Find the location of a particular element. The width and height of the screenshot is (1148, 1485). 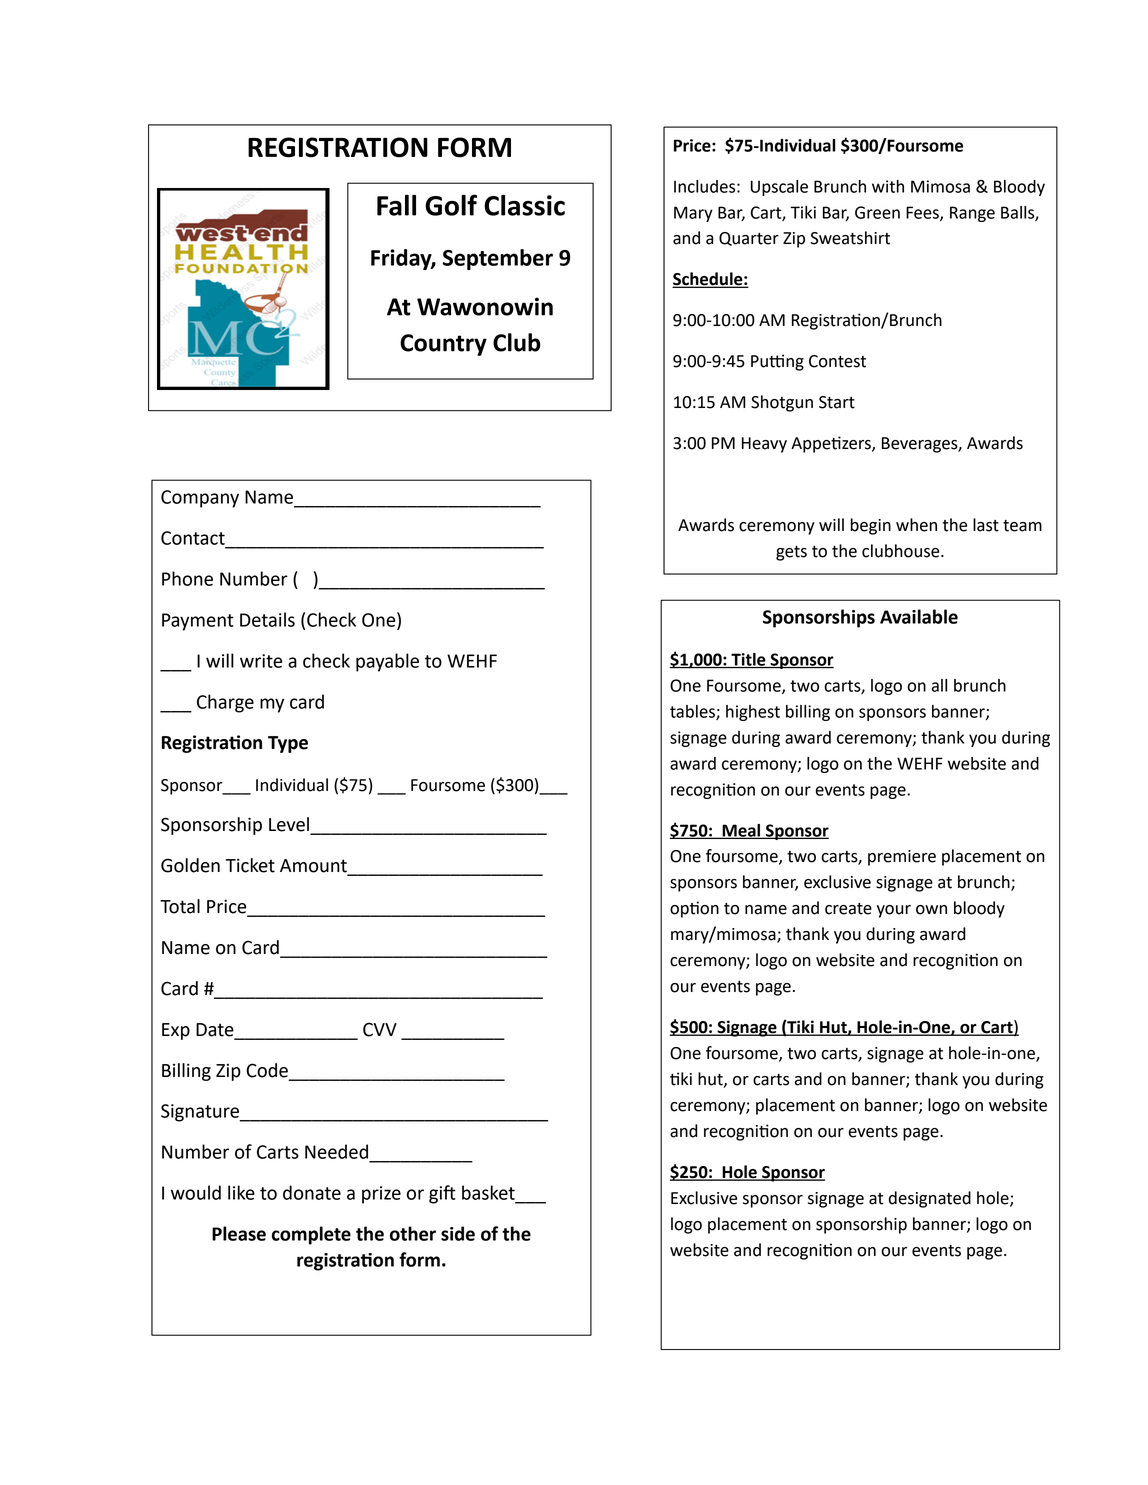

gets is located at coordinates (791, 553).
